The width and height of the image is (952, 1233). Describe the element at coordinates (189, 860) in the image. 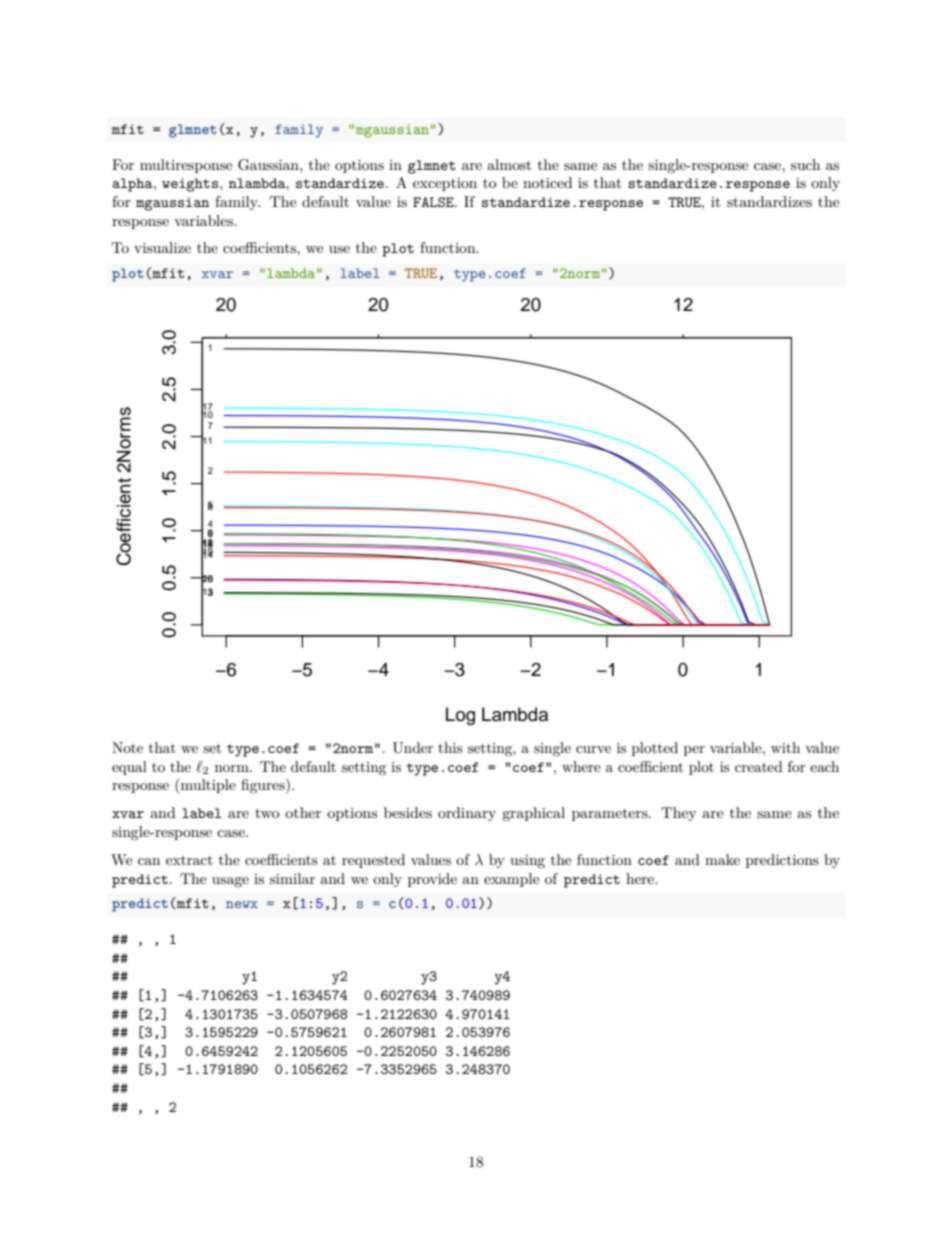

I see `extract` at that location.
